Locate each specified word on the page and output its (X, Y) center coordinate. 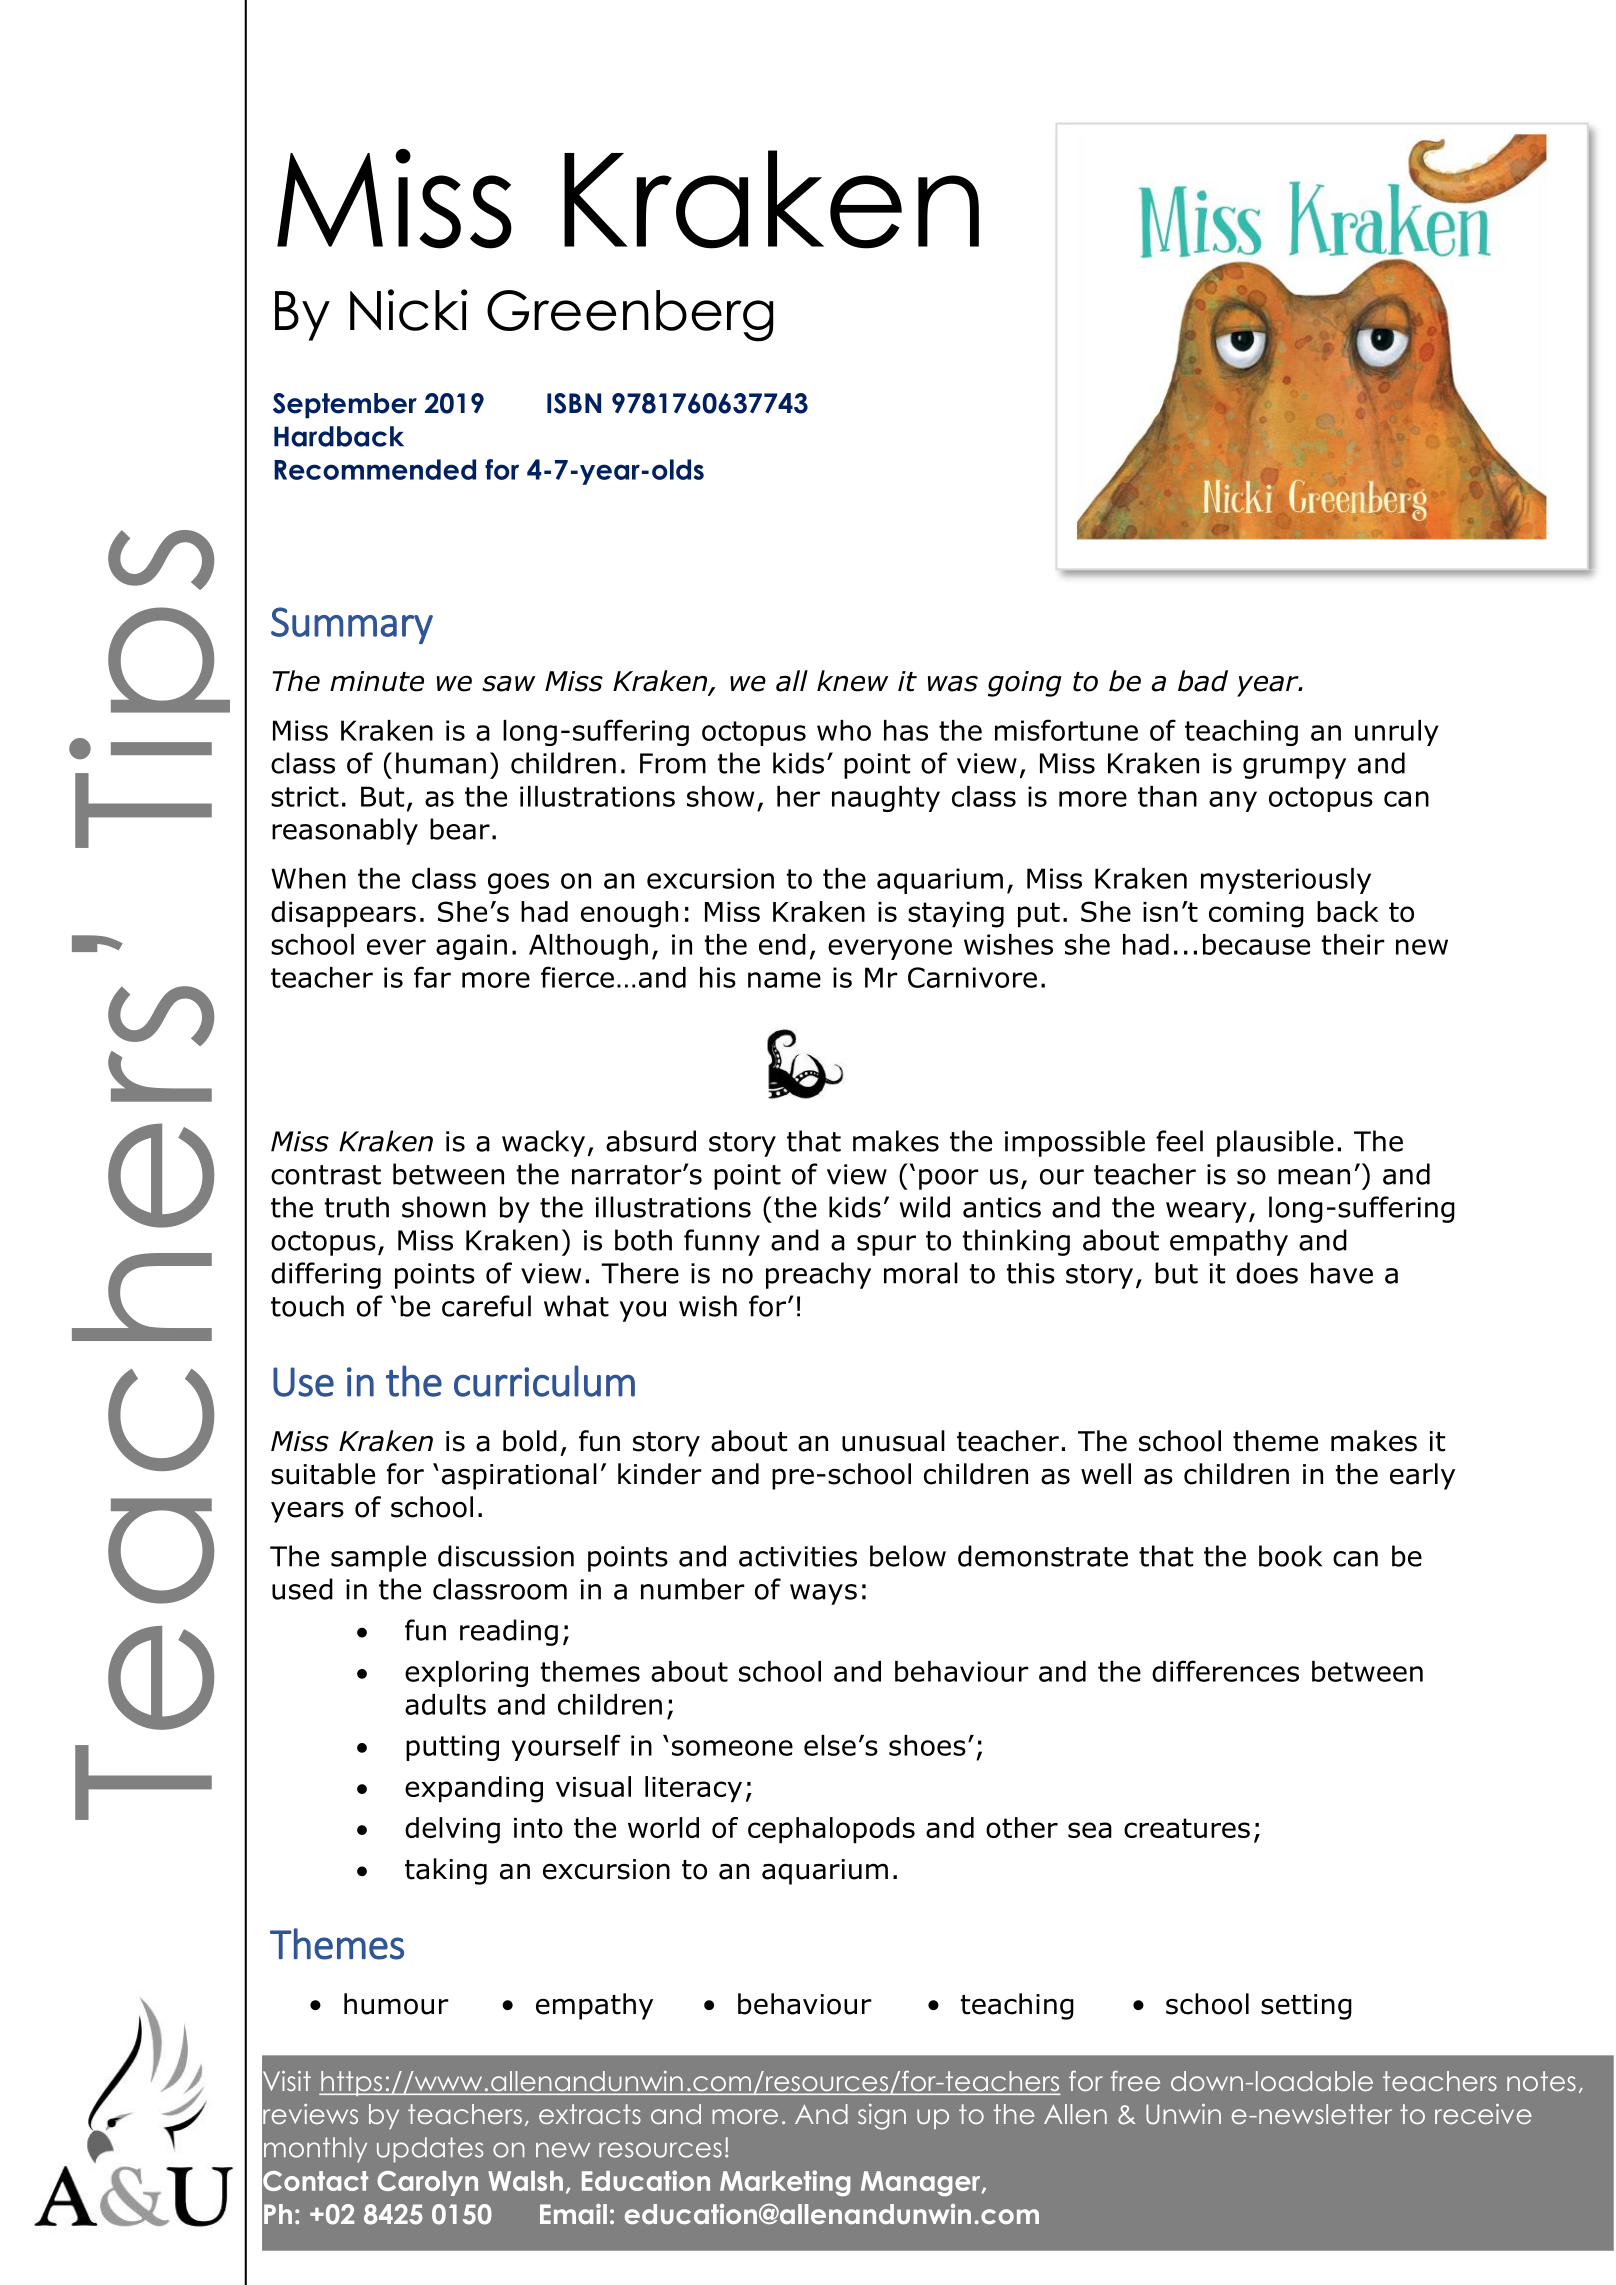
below (908, 1556)
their (1353, 944)
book (1290, 1556)
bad (1203, 681)
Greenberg (630, 316)
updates (430, 2150)
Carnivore (972, 977)
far (432, 977)
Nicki (409, 310)
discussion (506, 1556)
